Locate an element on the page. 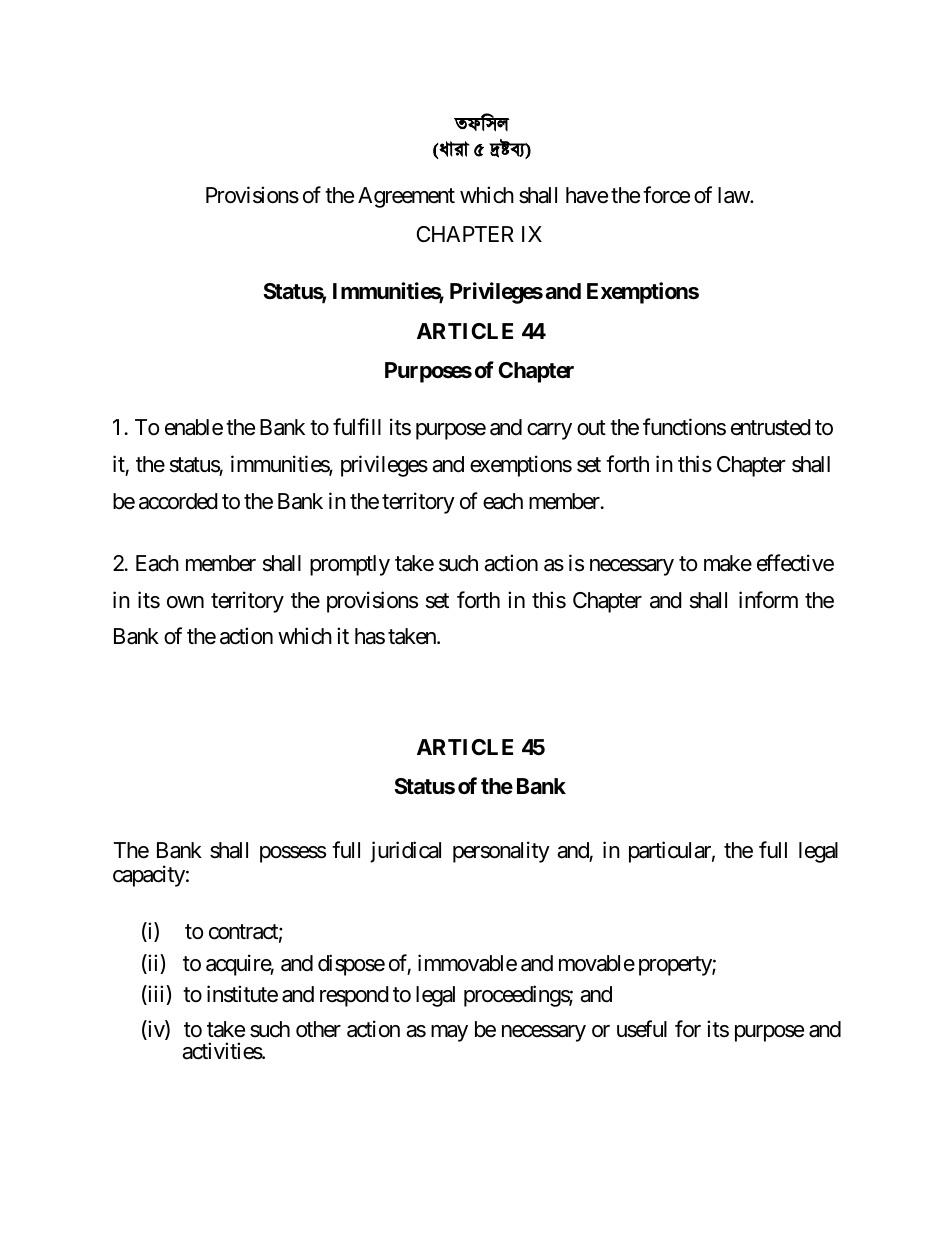 The width and height of the image is (952, 1233). own is located at coordinates (185, 602).
